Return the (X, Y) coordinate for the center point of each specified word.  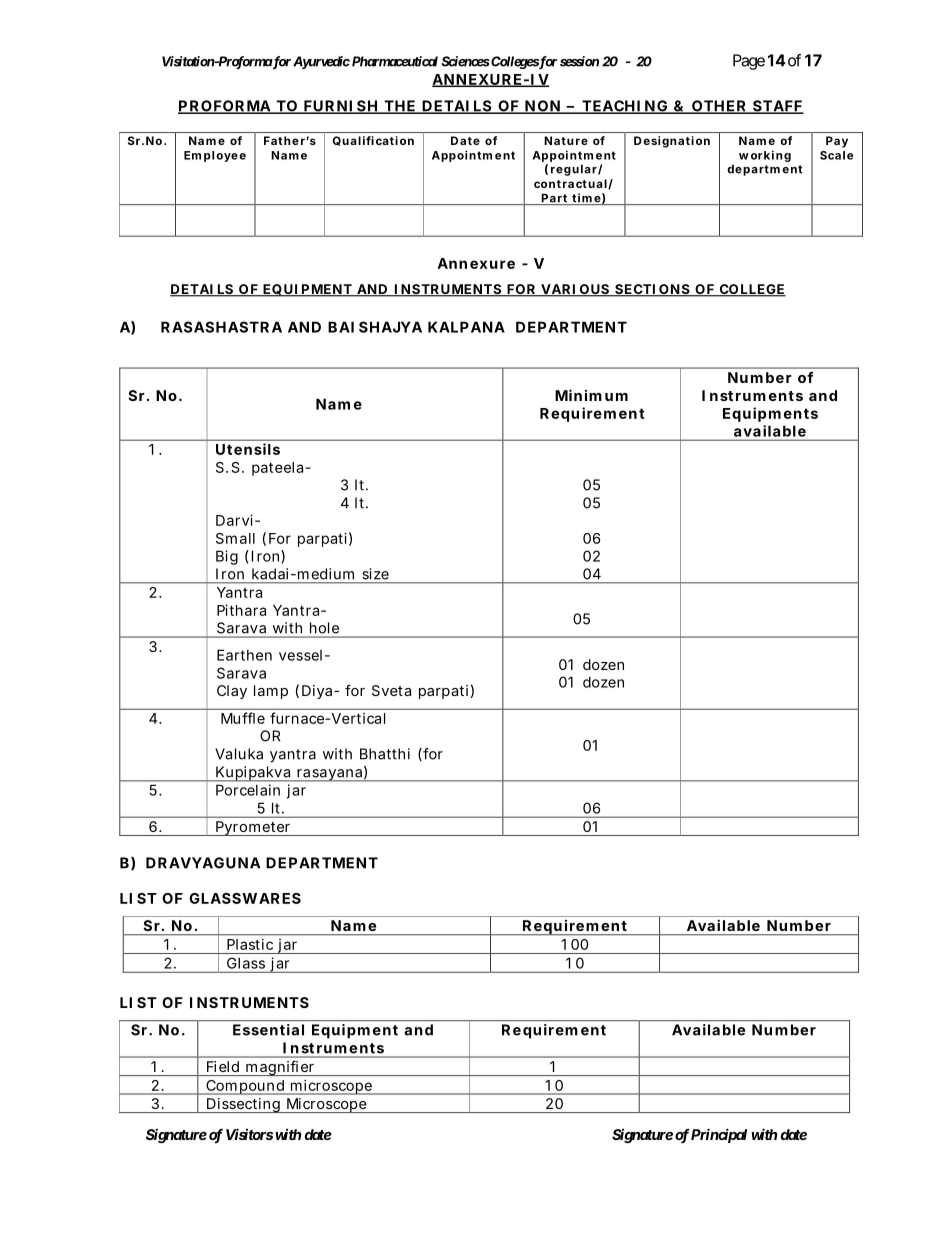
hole (324, 628)
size (376, 574)
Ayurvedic (321, 62)
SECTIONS (653, 290)
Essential (268, 1030)
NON (544, 107)
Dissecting (245, 1105)
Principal (718, 1135)
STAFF (777, 107)
